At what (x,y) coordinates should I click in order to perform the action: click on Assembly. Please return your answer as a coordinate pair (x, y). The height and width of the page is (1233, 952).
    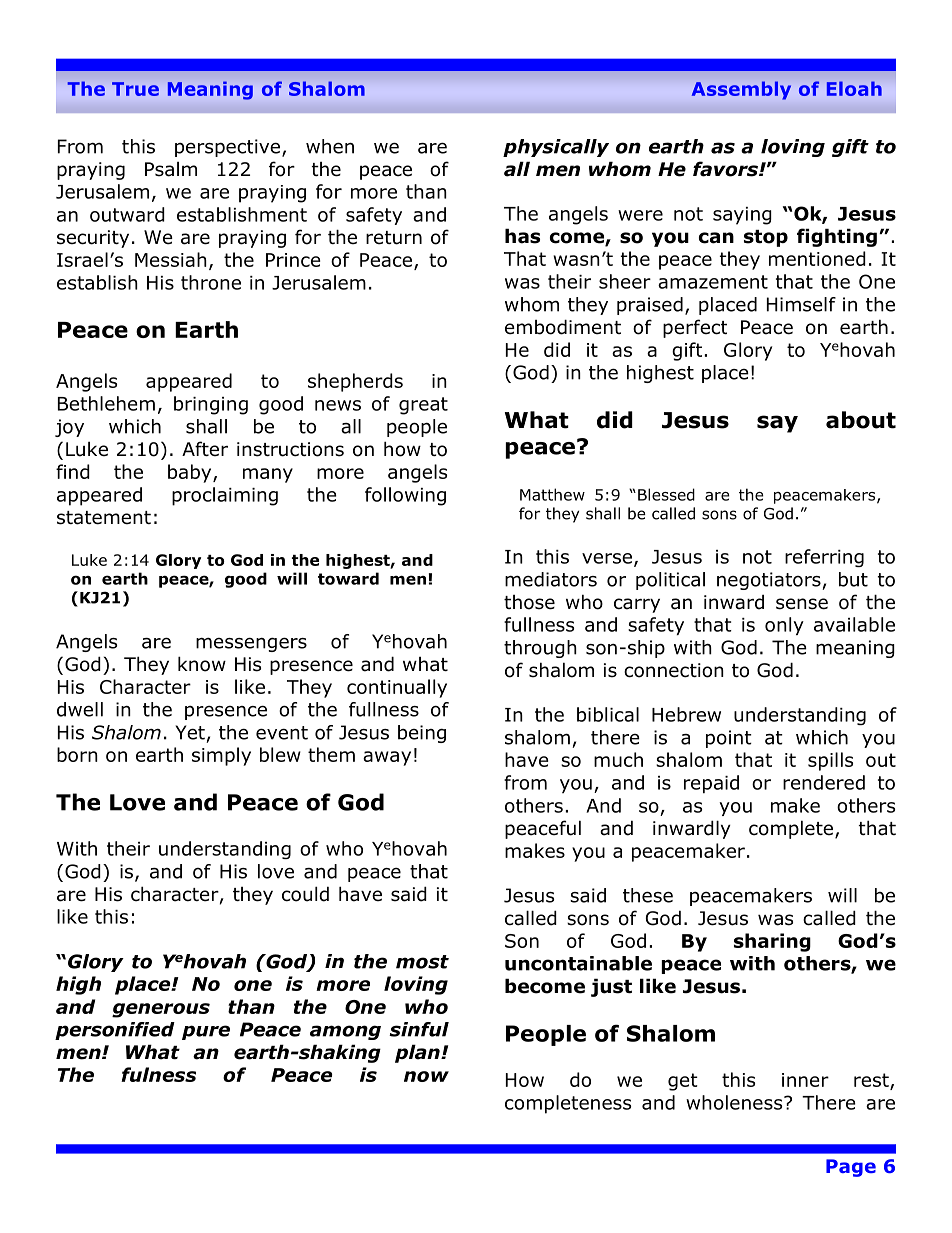
    Looking at the image, I should click on (741, 90).
